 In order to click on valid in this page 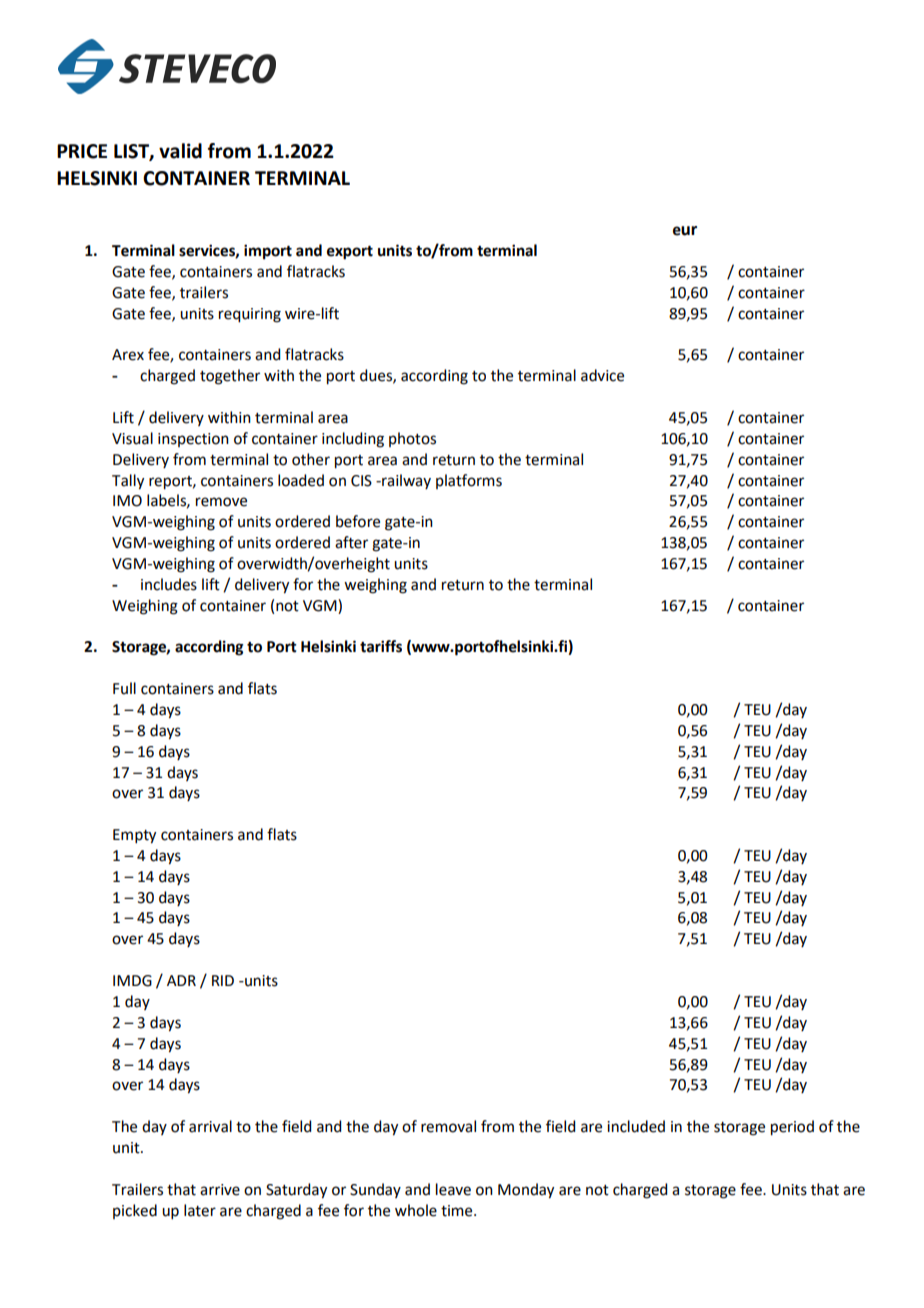, I will do `click(180, 151)`.
